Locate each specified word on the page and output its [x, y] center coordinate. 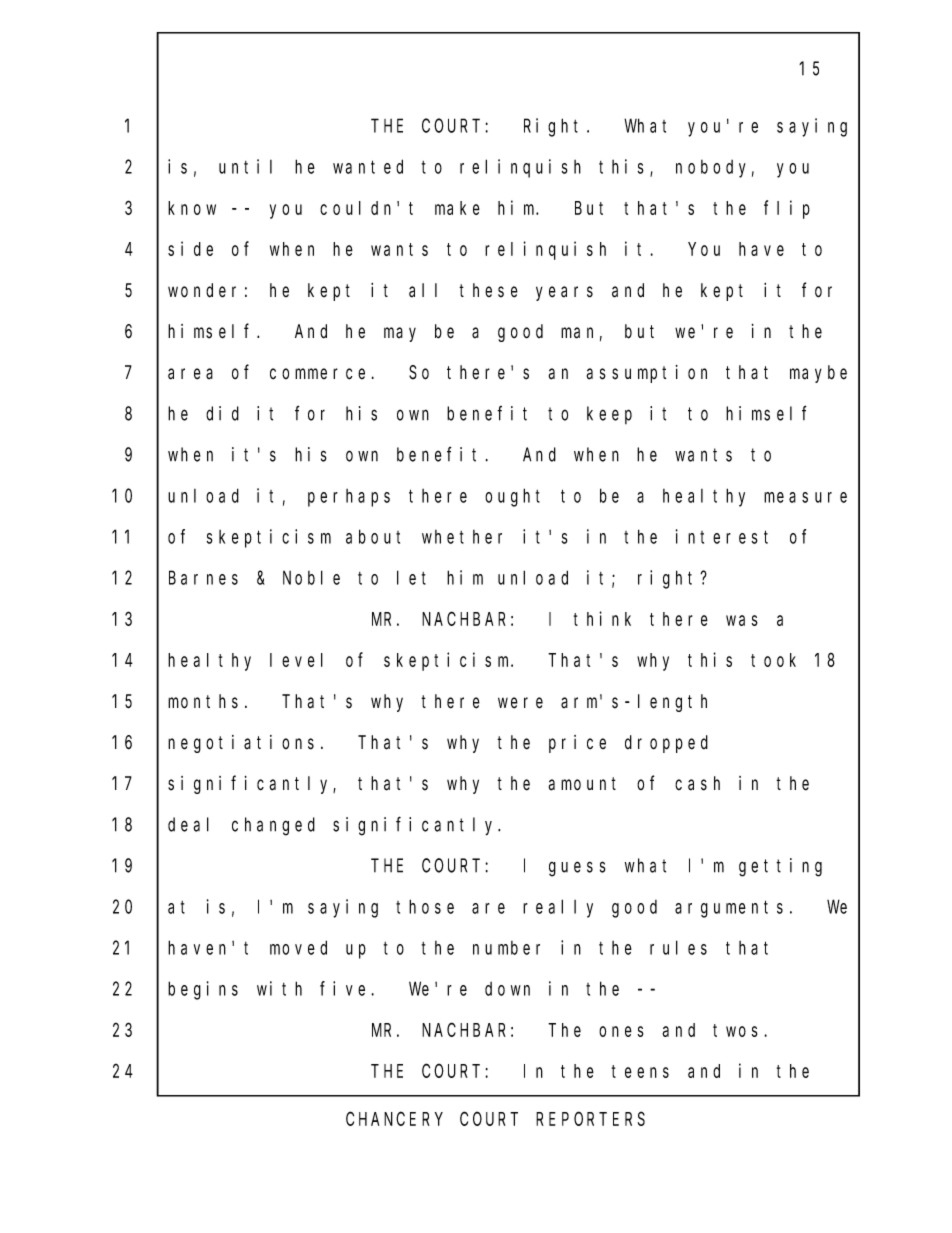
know [192, 208]
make [457, 208]
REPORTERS [590, 1119]
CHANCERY [394, 1119]
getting [780, 867]
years [564, 293]
